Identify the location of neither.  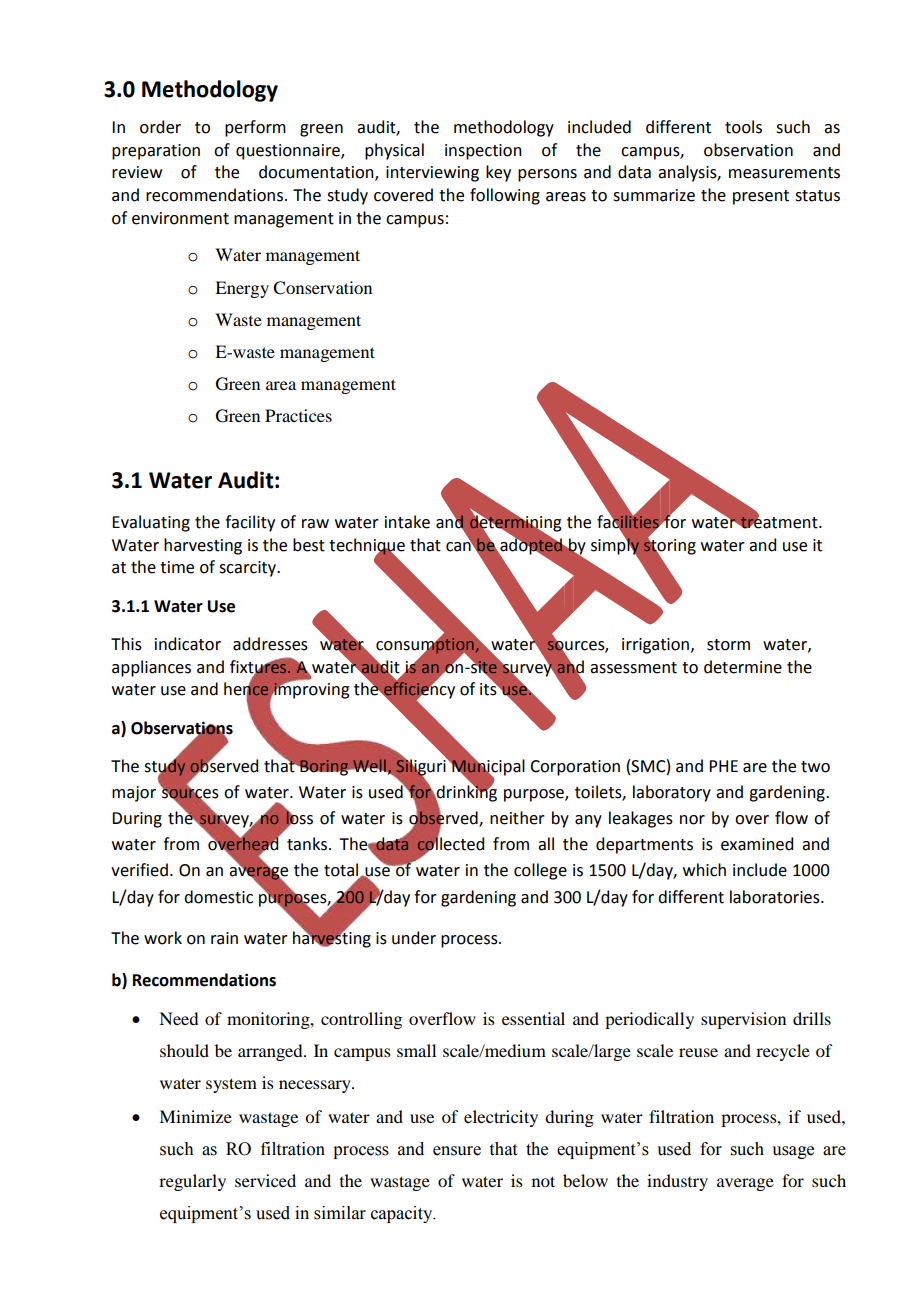
(517, 818).
